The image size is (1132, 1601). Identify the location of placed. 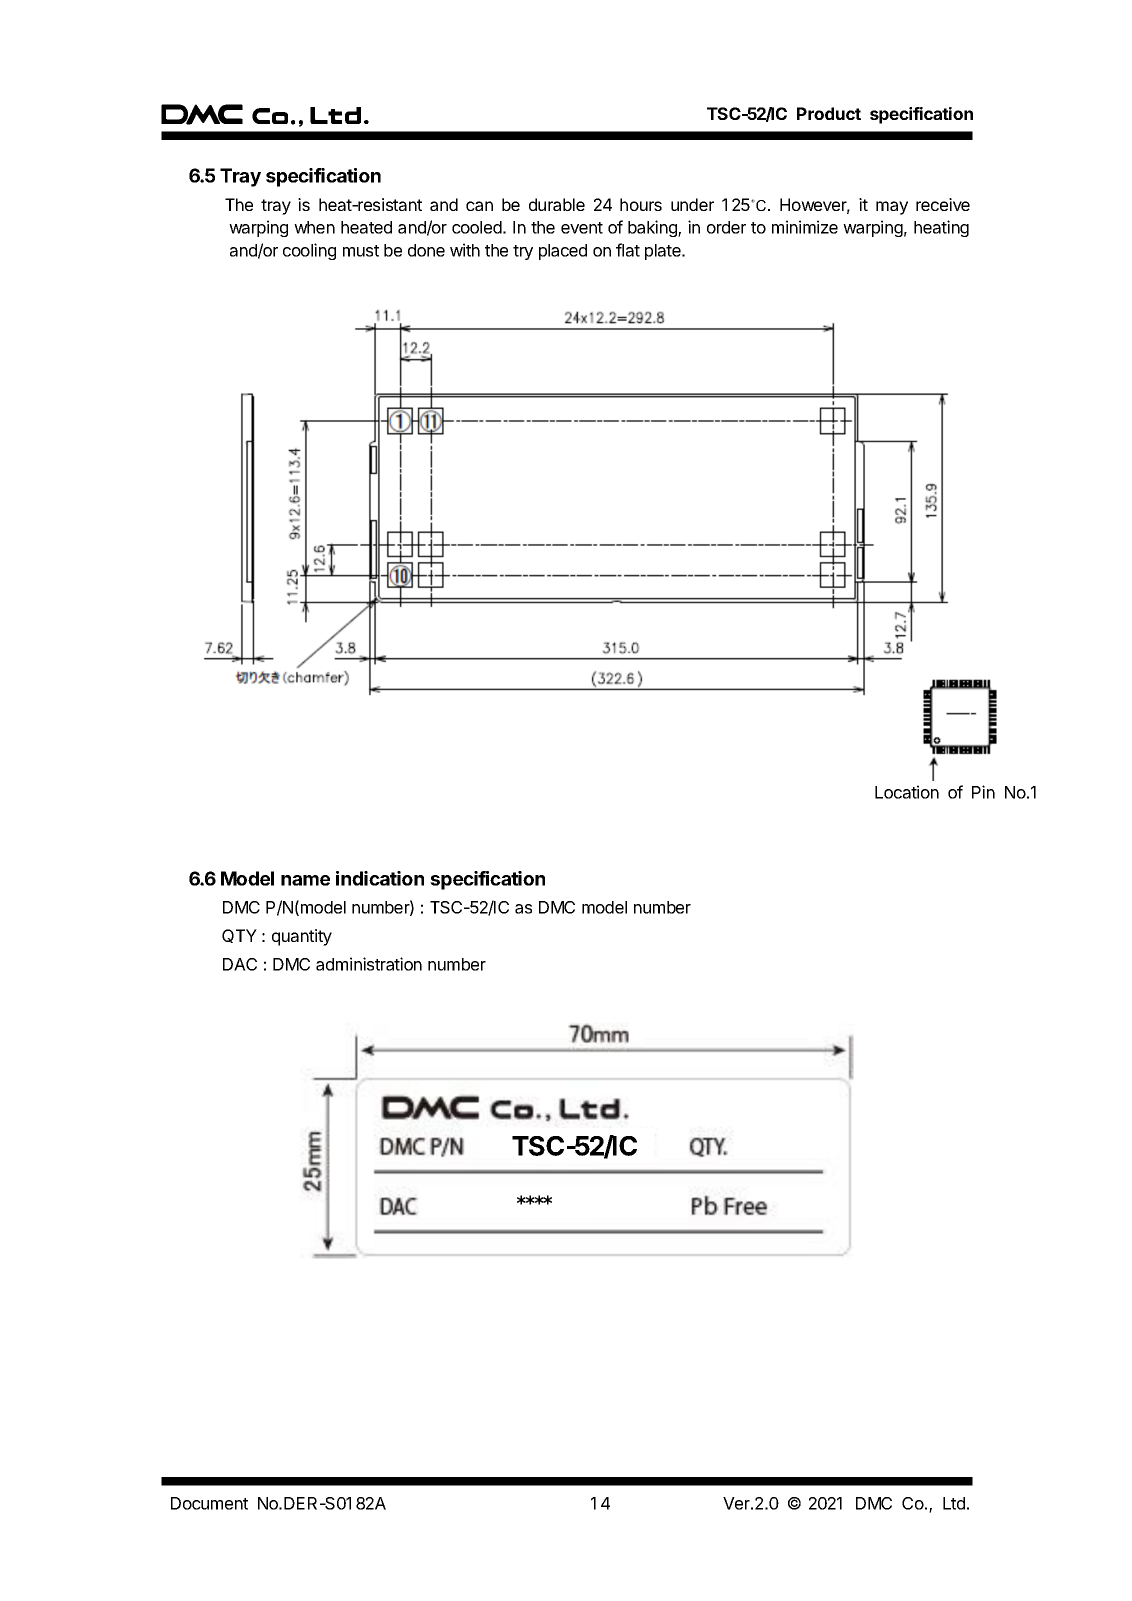
(563, 252).
